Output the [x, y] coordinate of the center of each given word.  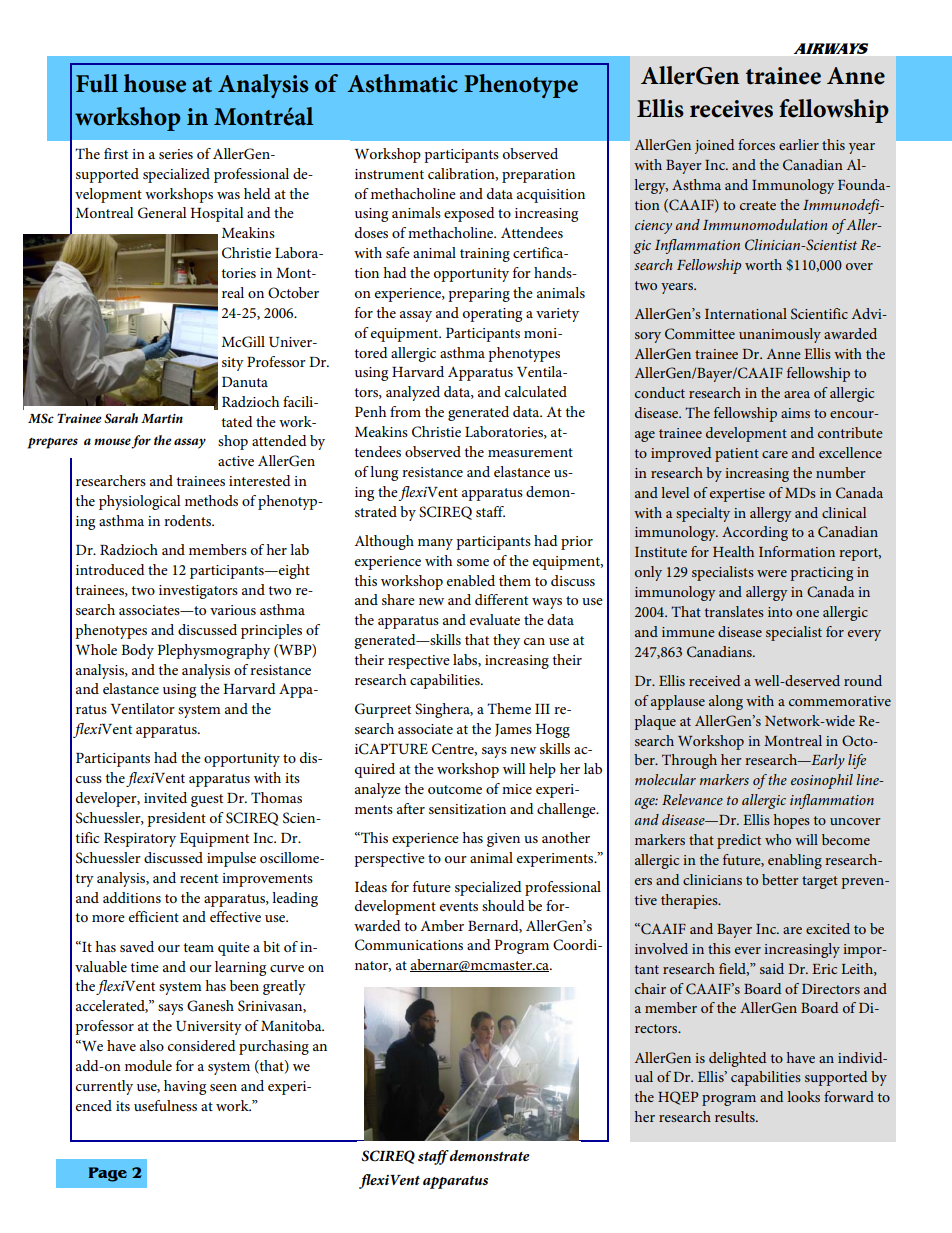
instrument [389, 174]
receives [731, 109]
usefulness [165, 1105]
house [155, 83]
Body [137, 651]
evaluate [495, 619]
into [780, 612]
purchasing [274, 1047]
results [736, 1116]
